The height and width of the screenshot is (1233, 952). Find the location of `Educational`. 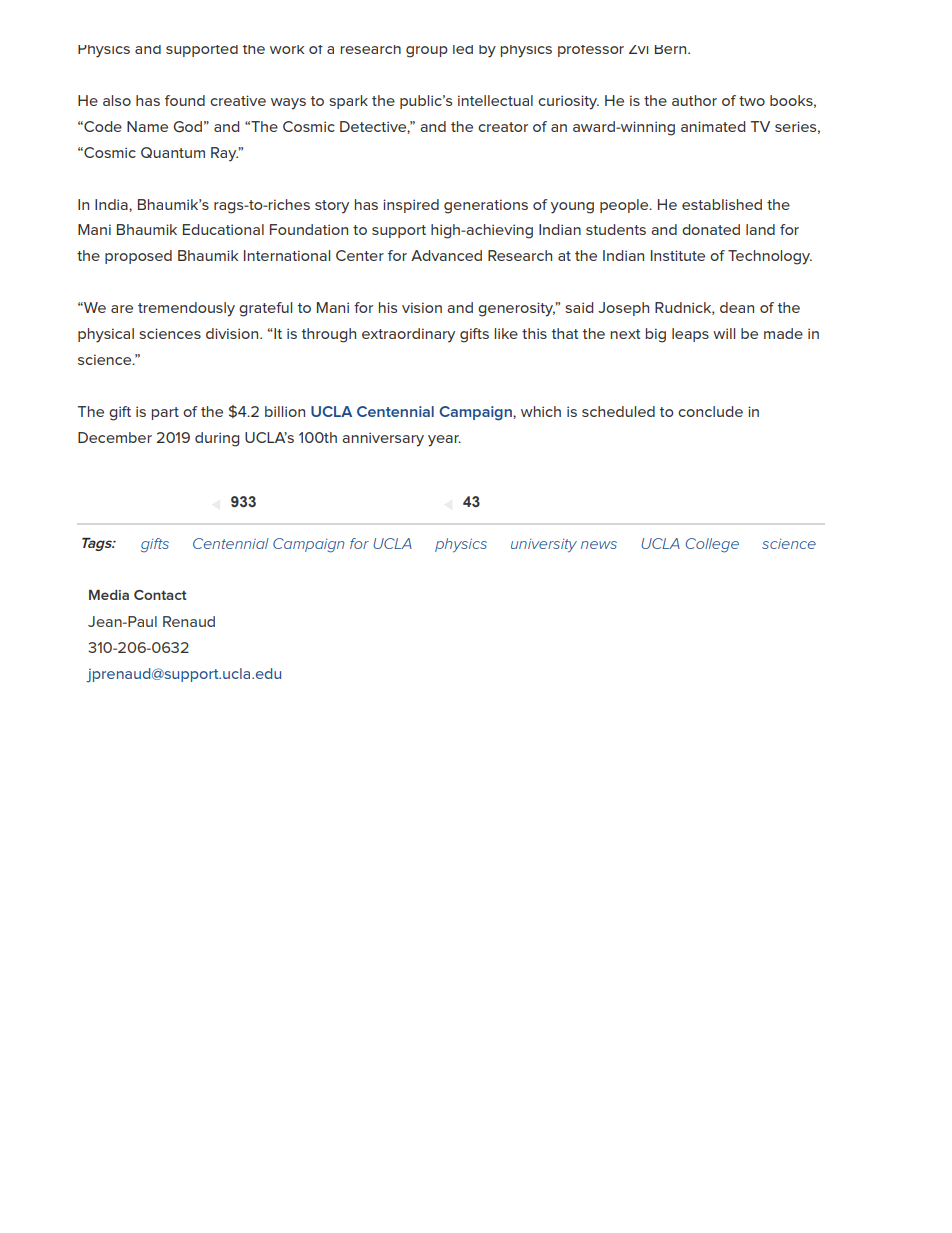

Educational is located at coordinates (223, 229).
